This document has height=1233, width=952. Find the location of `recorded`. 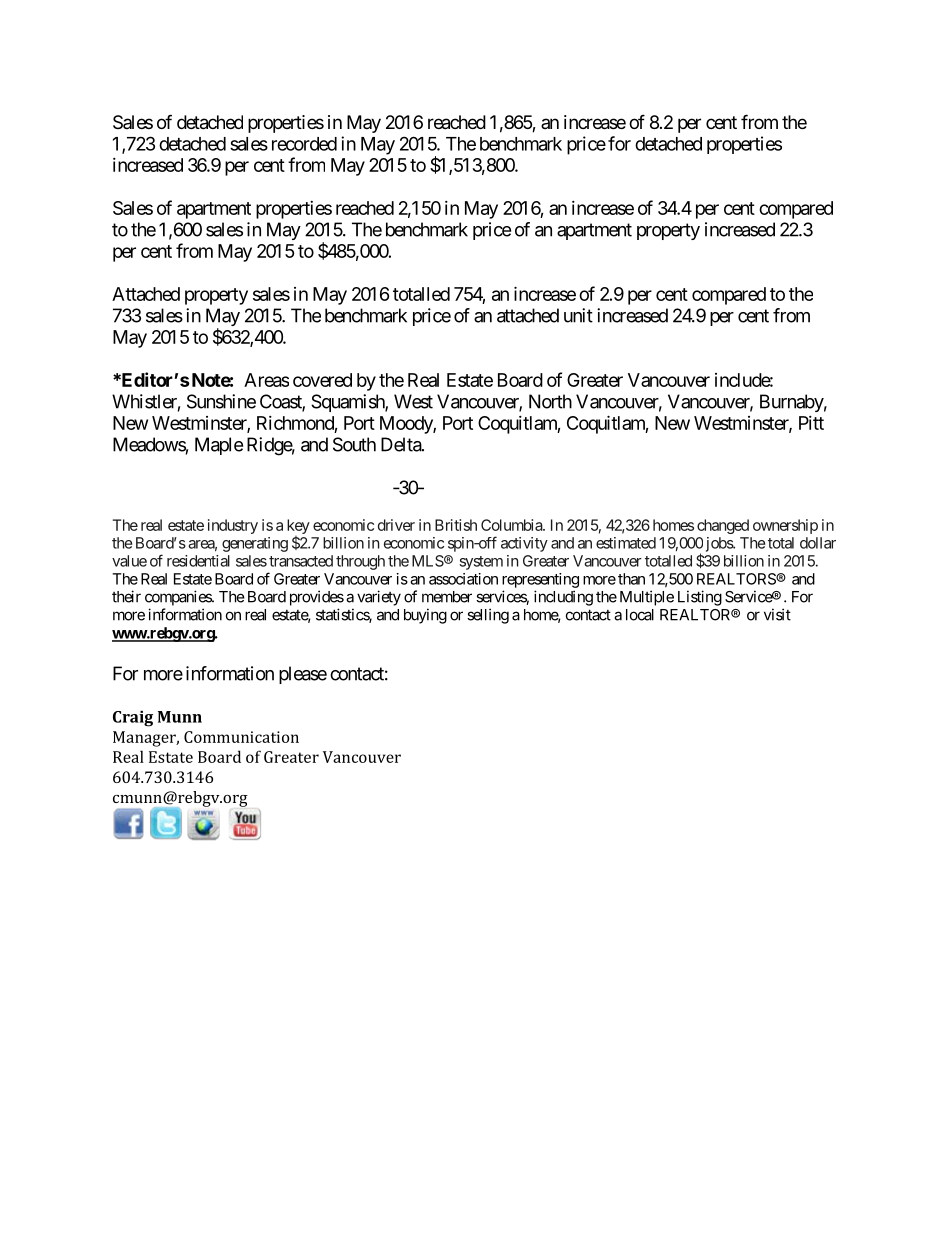

recorded is located at coordinates (304, 144).
